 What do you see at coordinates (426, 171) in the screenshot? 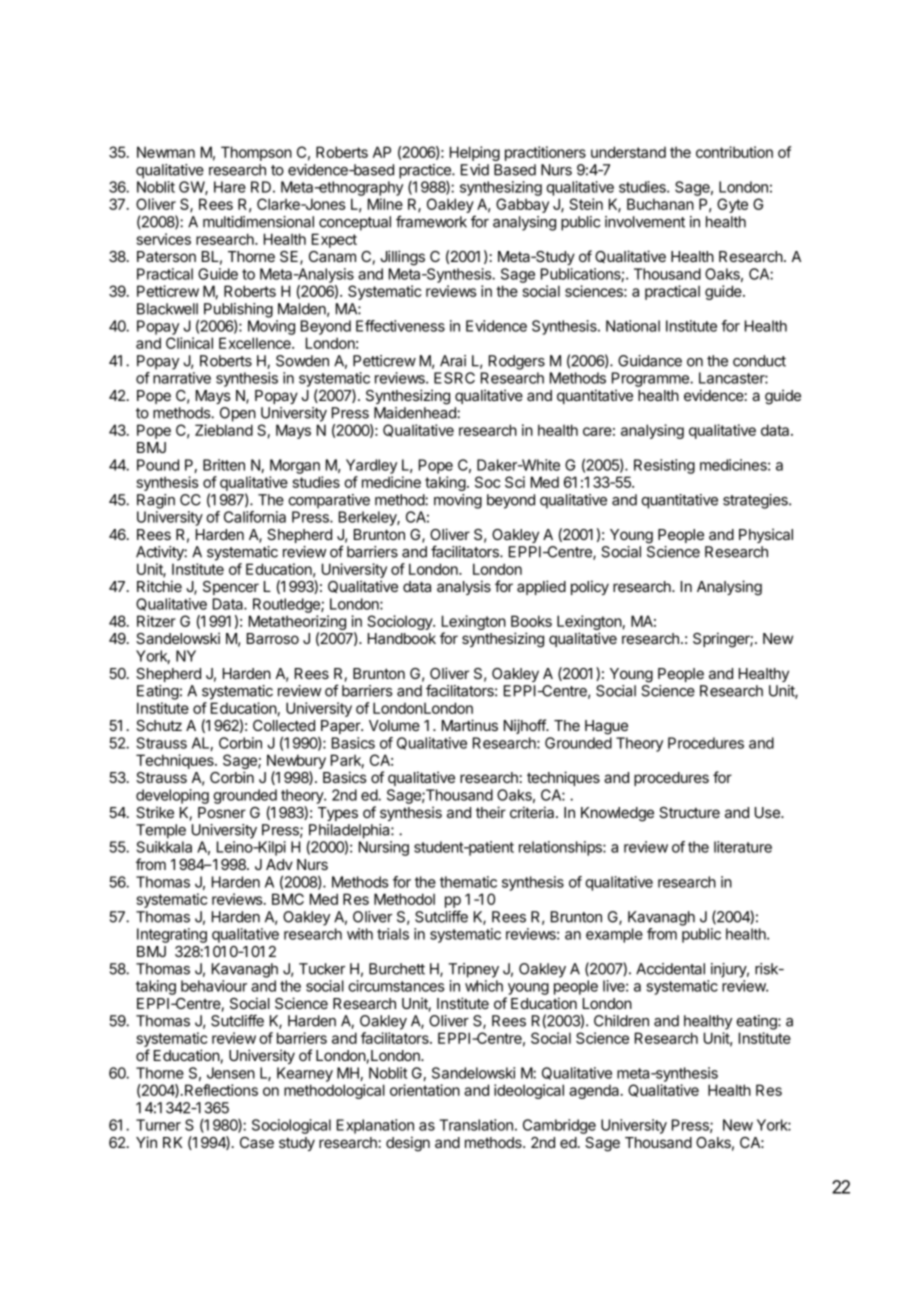
I see `practice` at bounding box center [426, 171].
